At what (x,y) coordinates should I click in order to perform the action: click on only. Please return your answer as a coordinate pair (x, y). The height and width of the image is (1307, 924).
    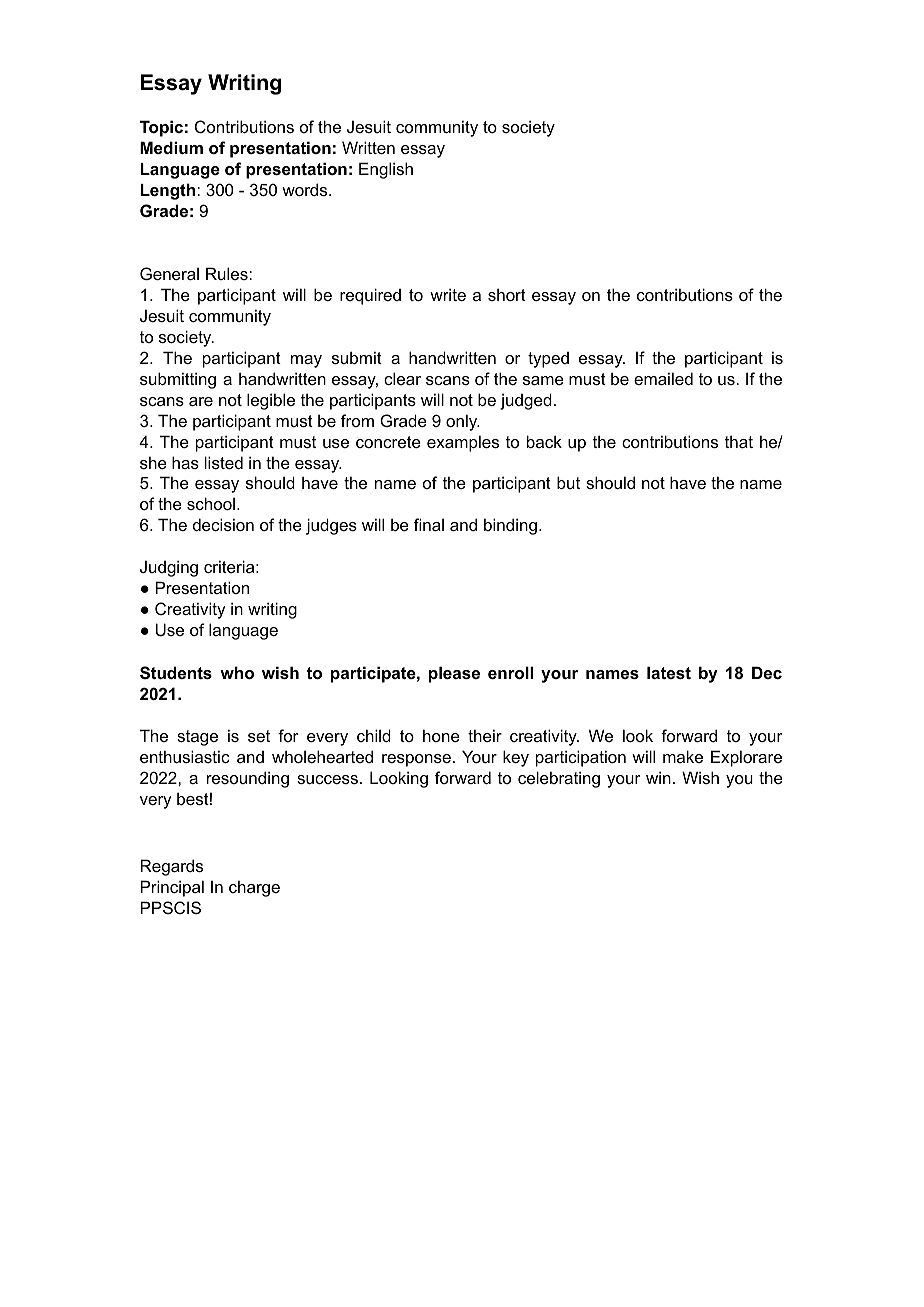
    Looking at the image, I should click on (463, 422).
